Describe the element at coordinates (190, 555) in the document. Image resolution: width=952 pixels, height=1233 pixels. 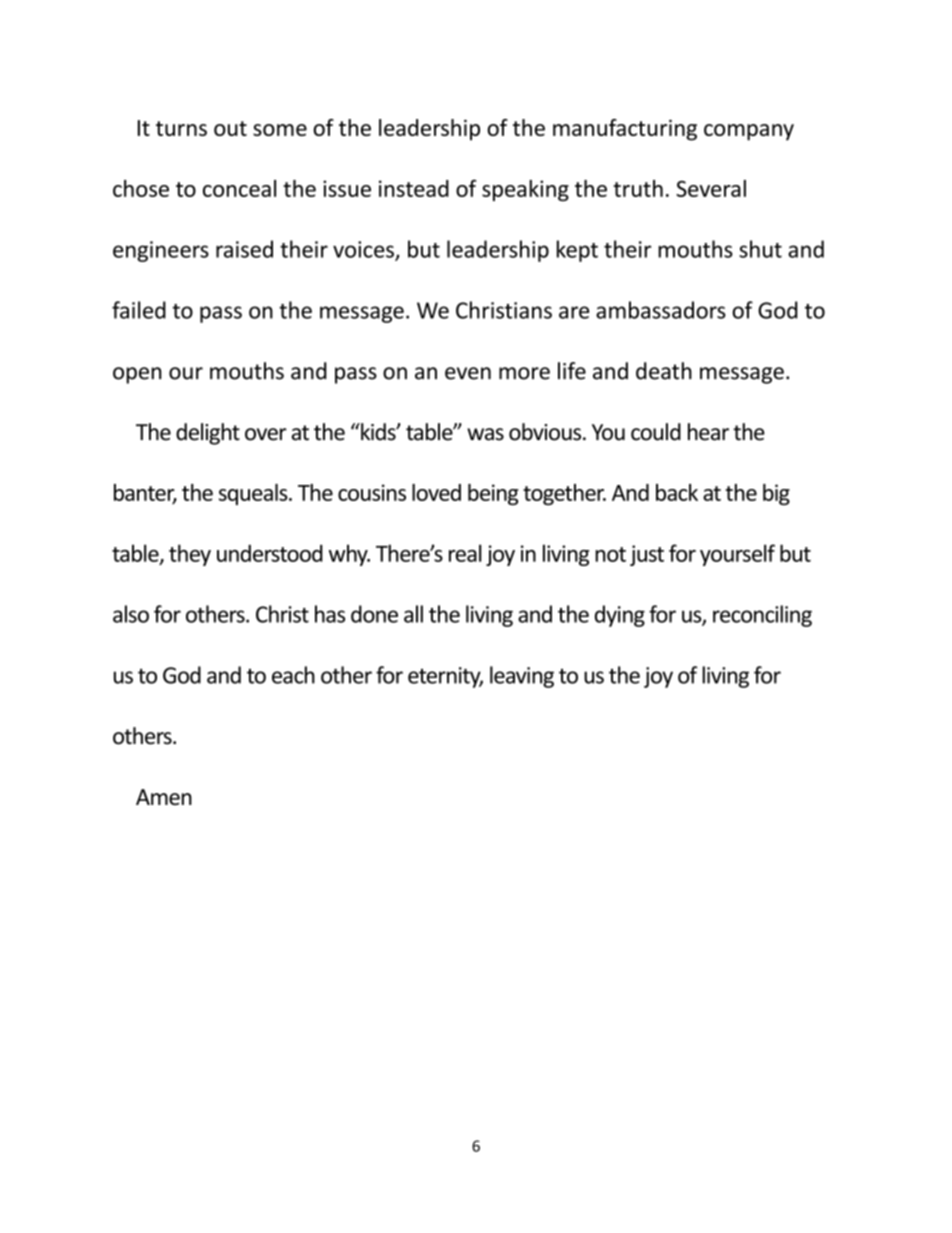
I see `they` at that location.
